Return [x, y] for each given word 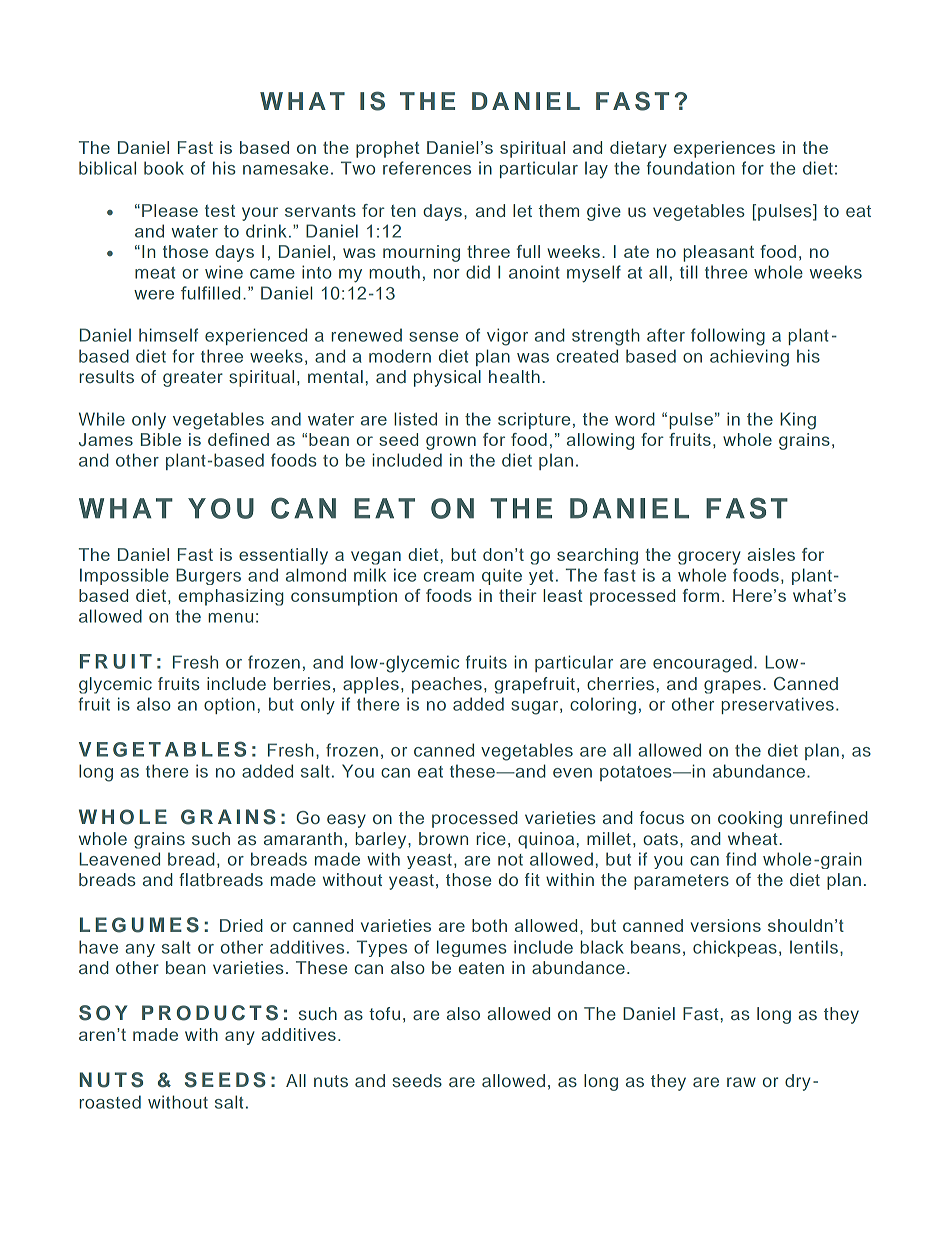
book [164, 168]
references [427, 168]
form [701, 595]
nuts [331, 1081]
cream [449, 577]
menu [230, 618]
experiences [724, 149]
